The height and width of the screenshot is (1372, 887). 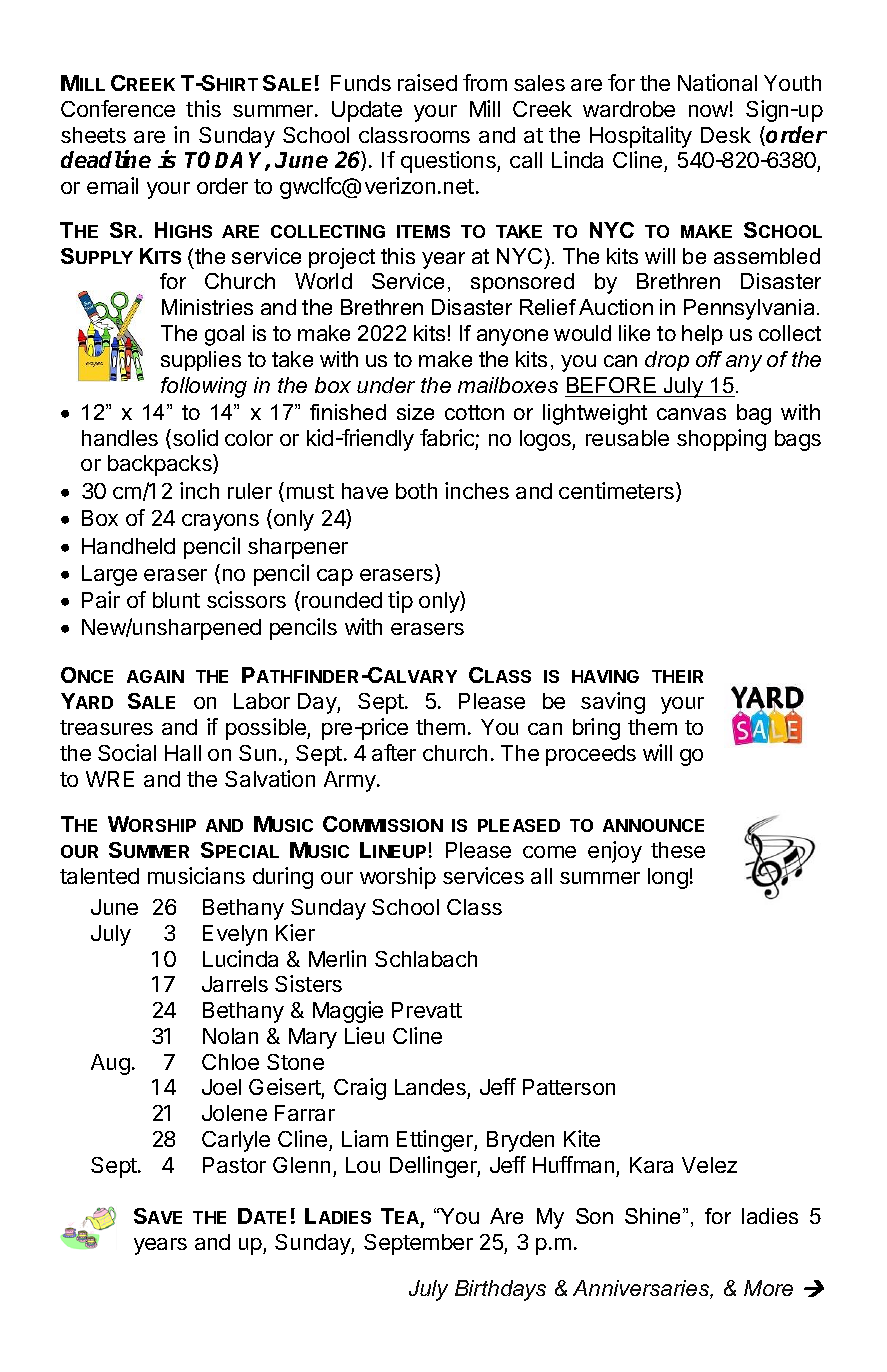 What do you see at coordinates (234, 1165) in the screenshot?
I see `Pastor` at bounding box center [234, 1165].
